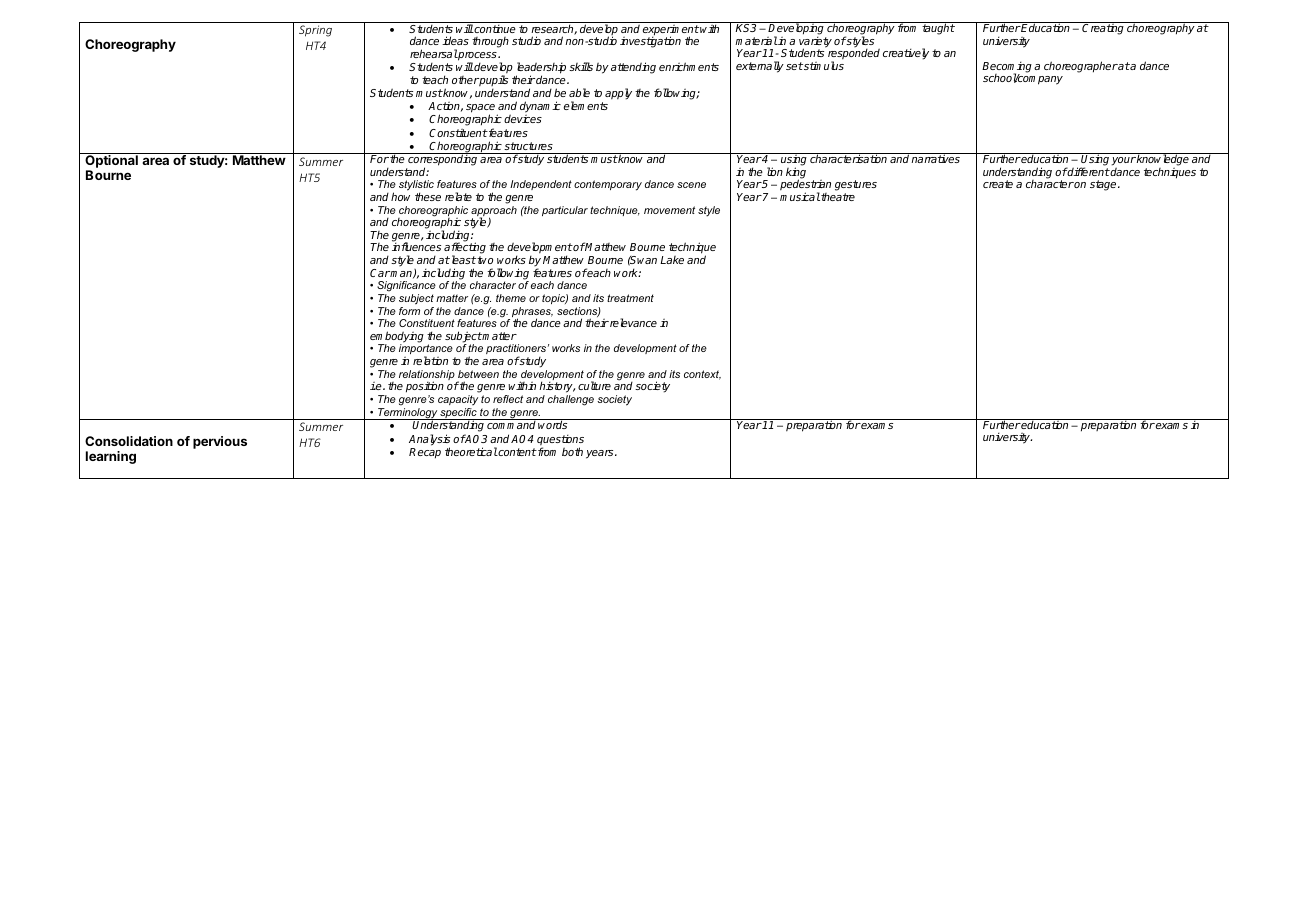 The height and width of the screenshot is (924, 1307). I want to click on pervious, so click(220, 442).
